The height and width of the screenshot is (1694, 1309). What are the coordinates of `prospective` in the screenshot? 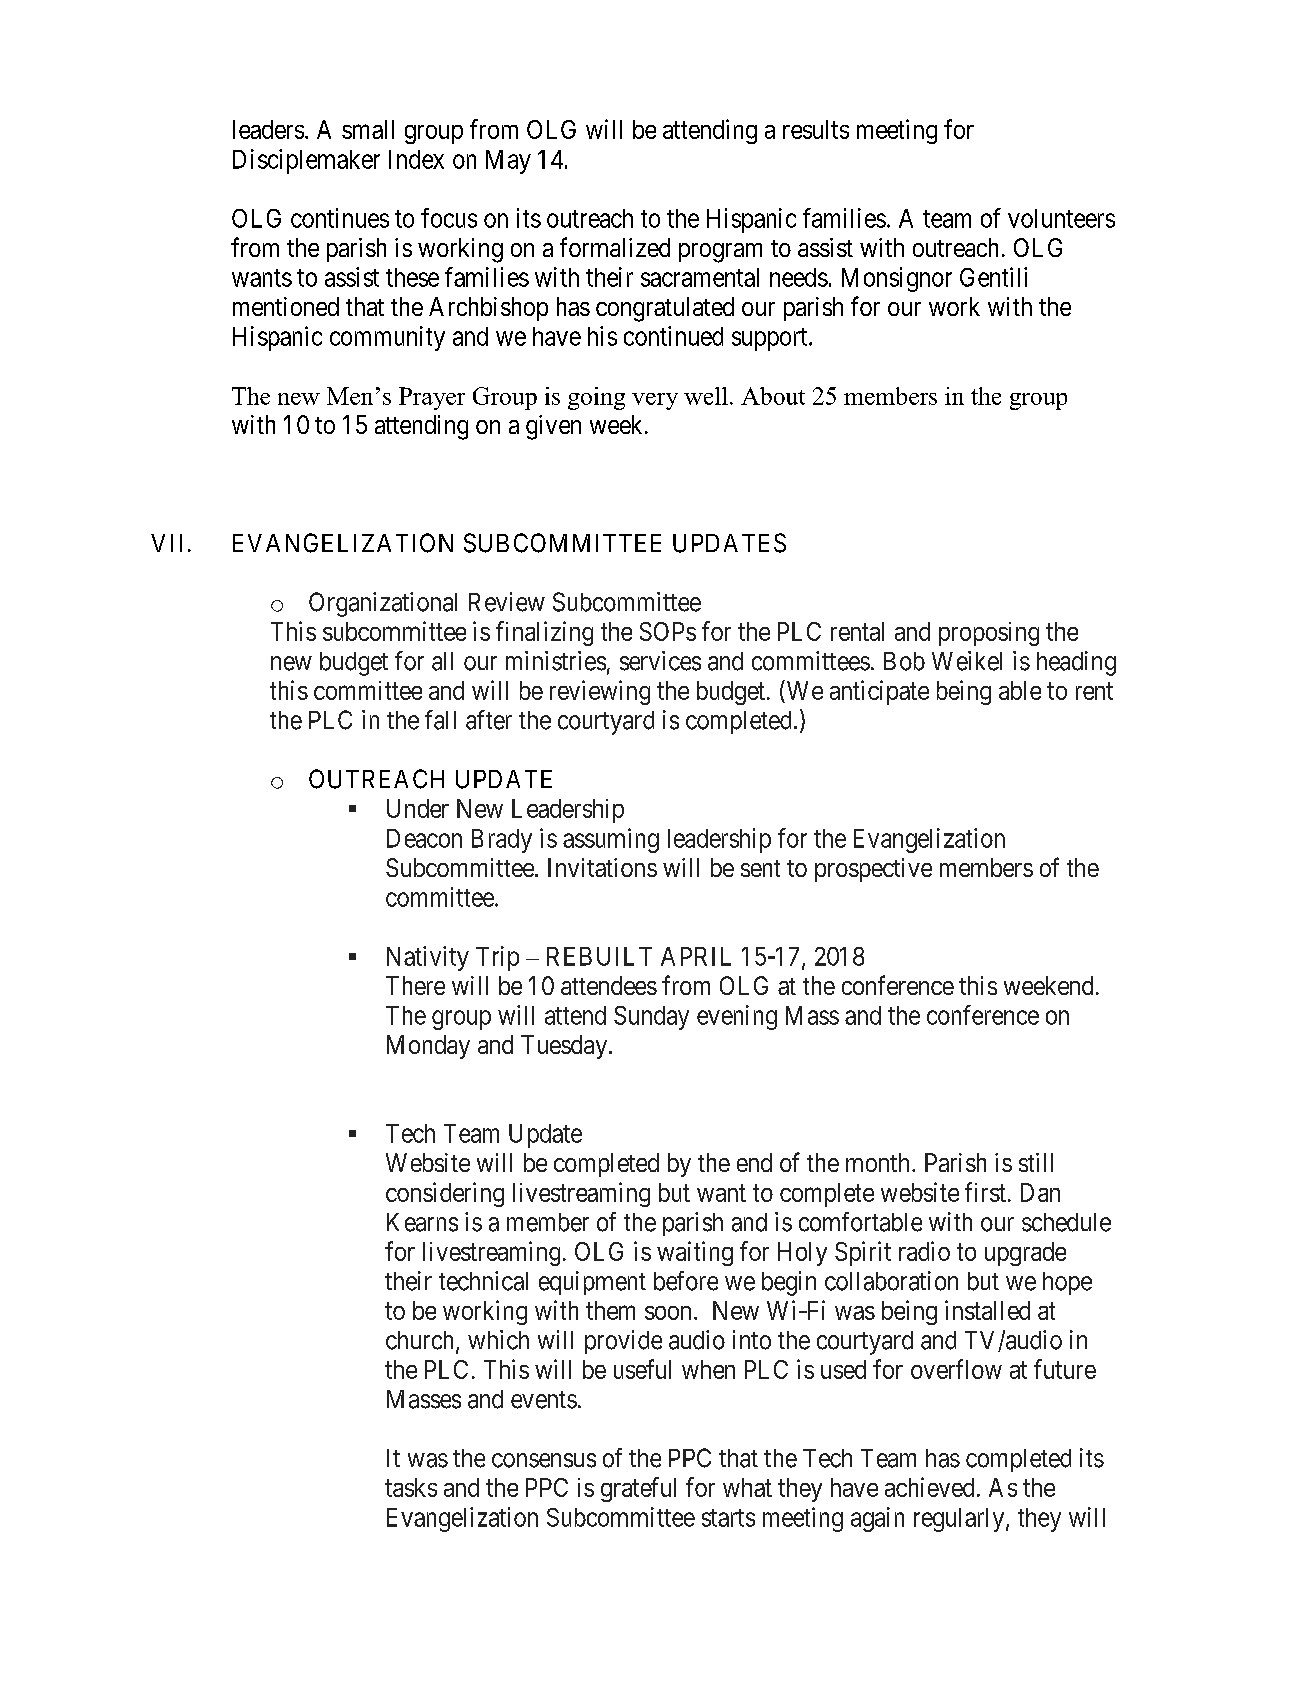 It's located at (873, 870).
